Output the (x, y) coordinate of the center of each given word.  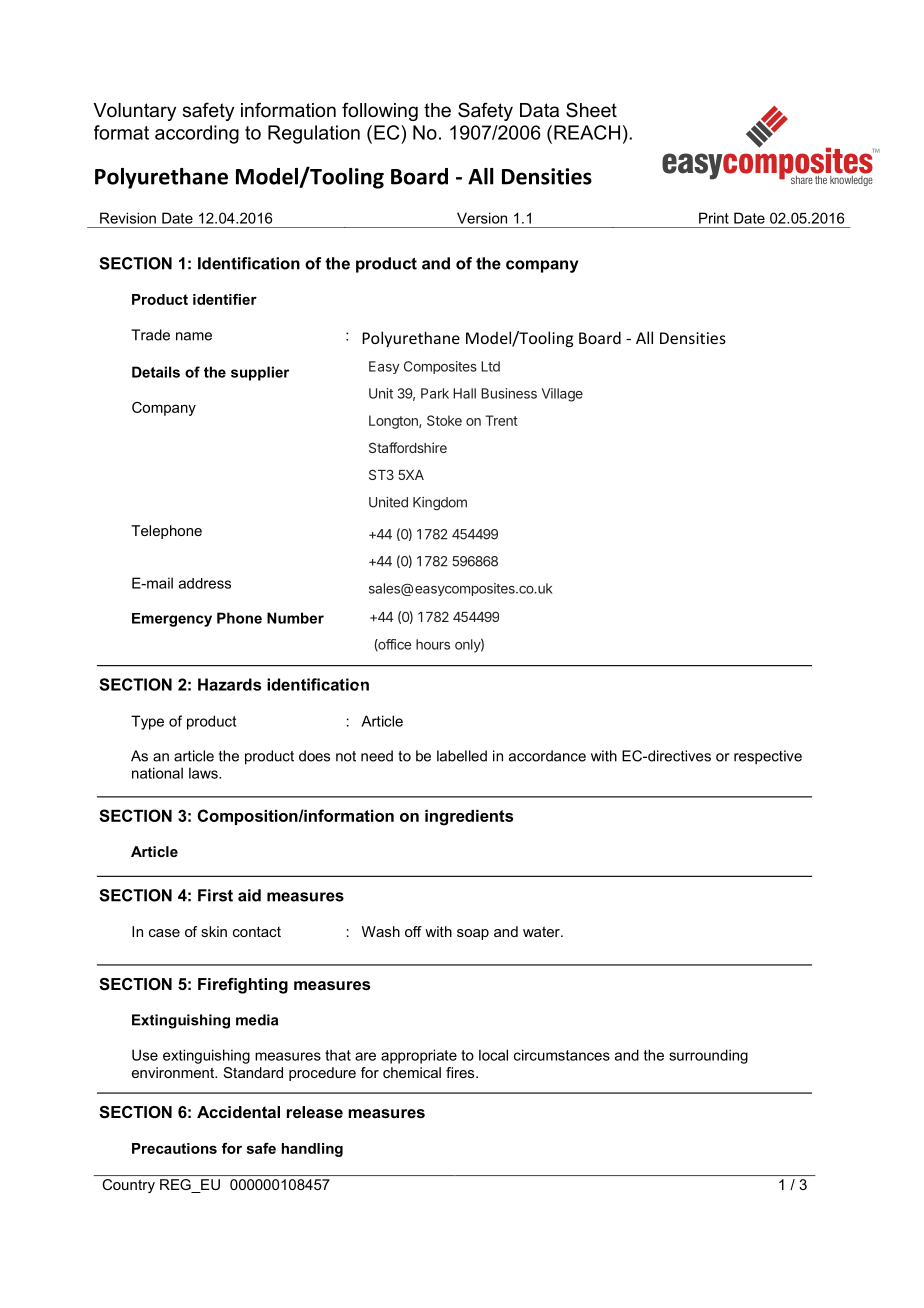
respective (768, 757)
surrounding (708, 1056)
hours (433, 644)
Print (714, 218)
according (197, 134)
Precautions (174, 1148)
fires (461, 1072)
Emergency (172, 620)
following (380, 111)
